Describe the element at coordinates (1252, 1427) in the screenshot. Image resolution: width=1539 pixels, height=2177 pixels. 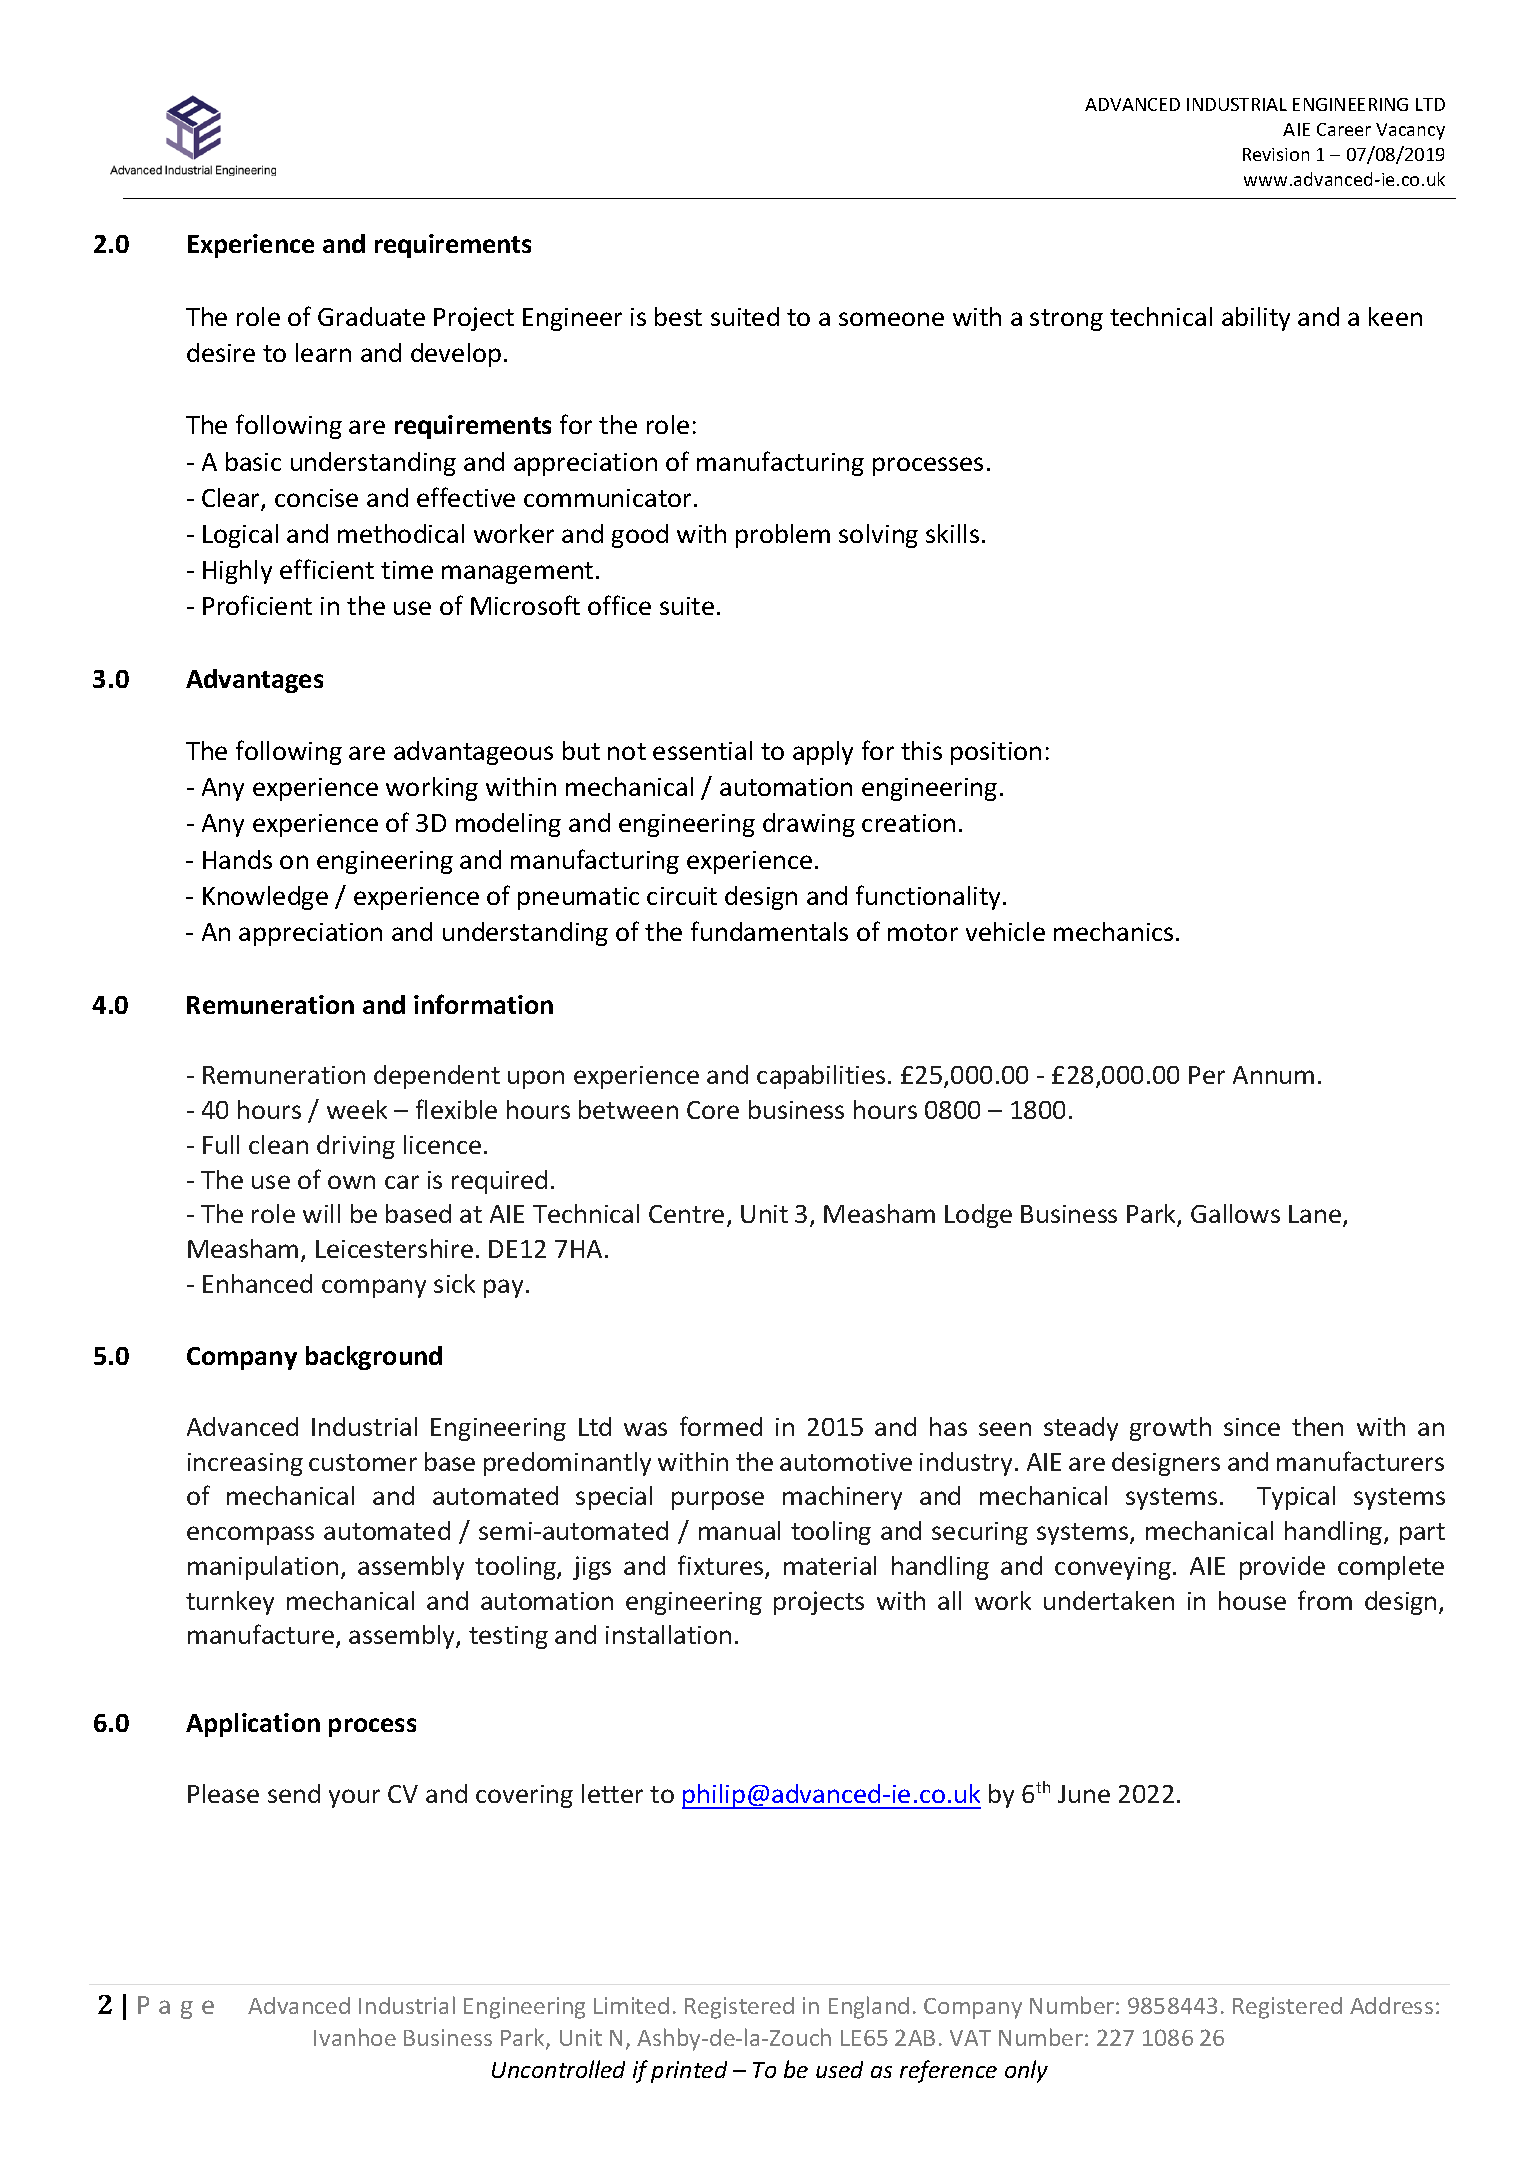
I see `since` at that location.
